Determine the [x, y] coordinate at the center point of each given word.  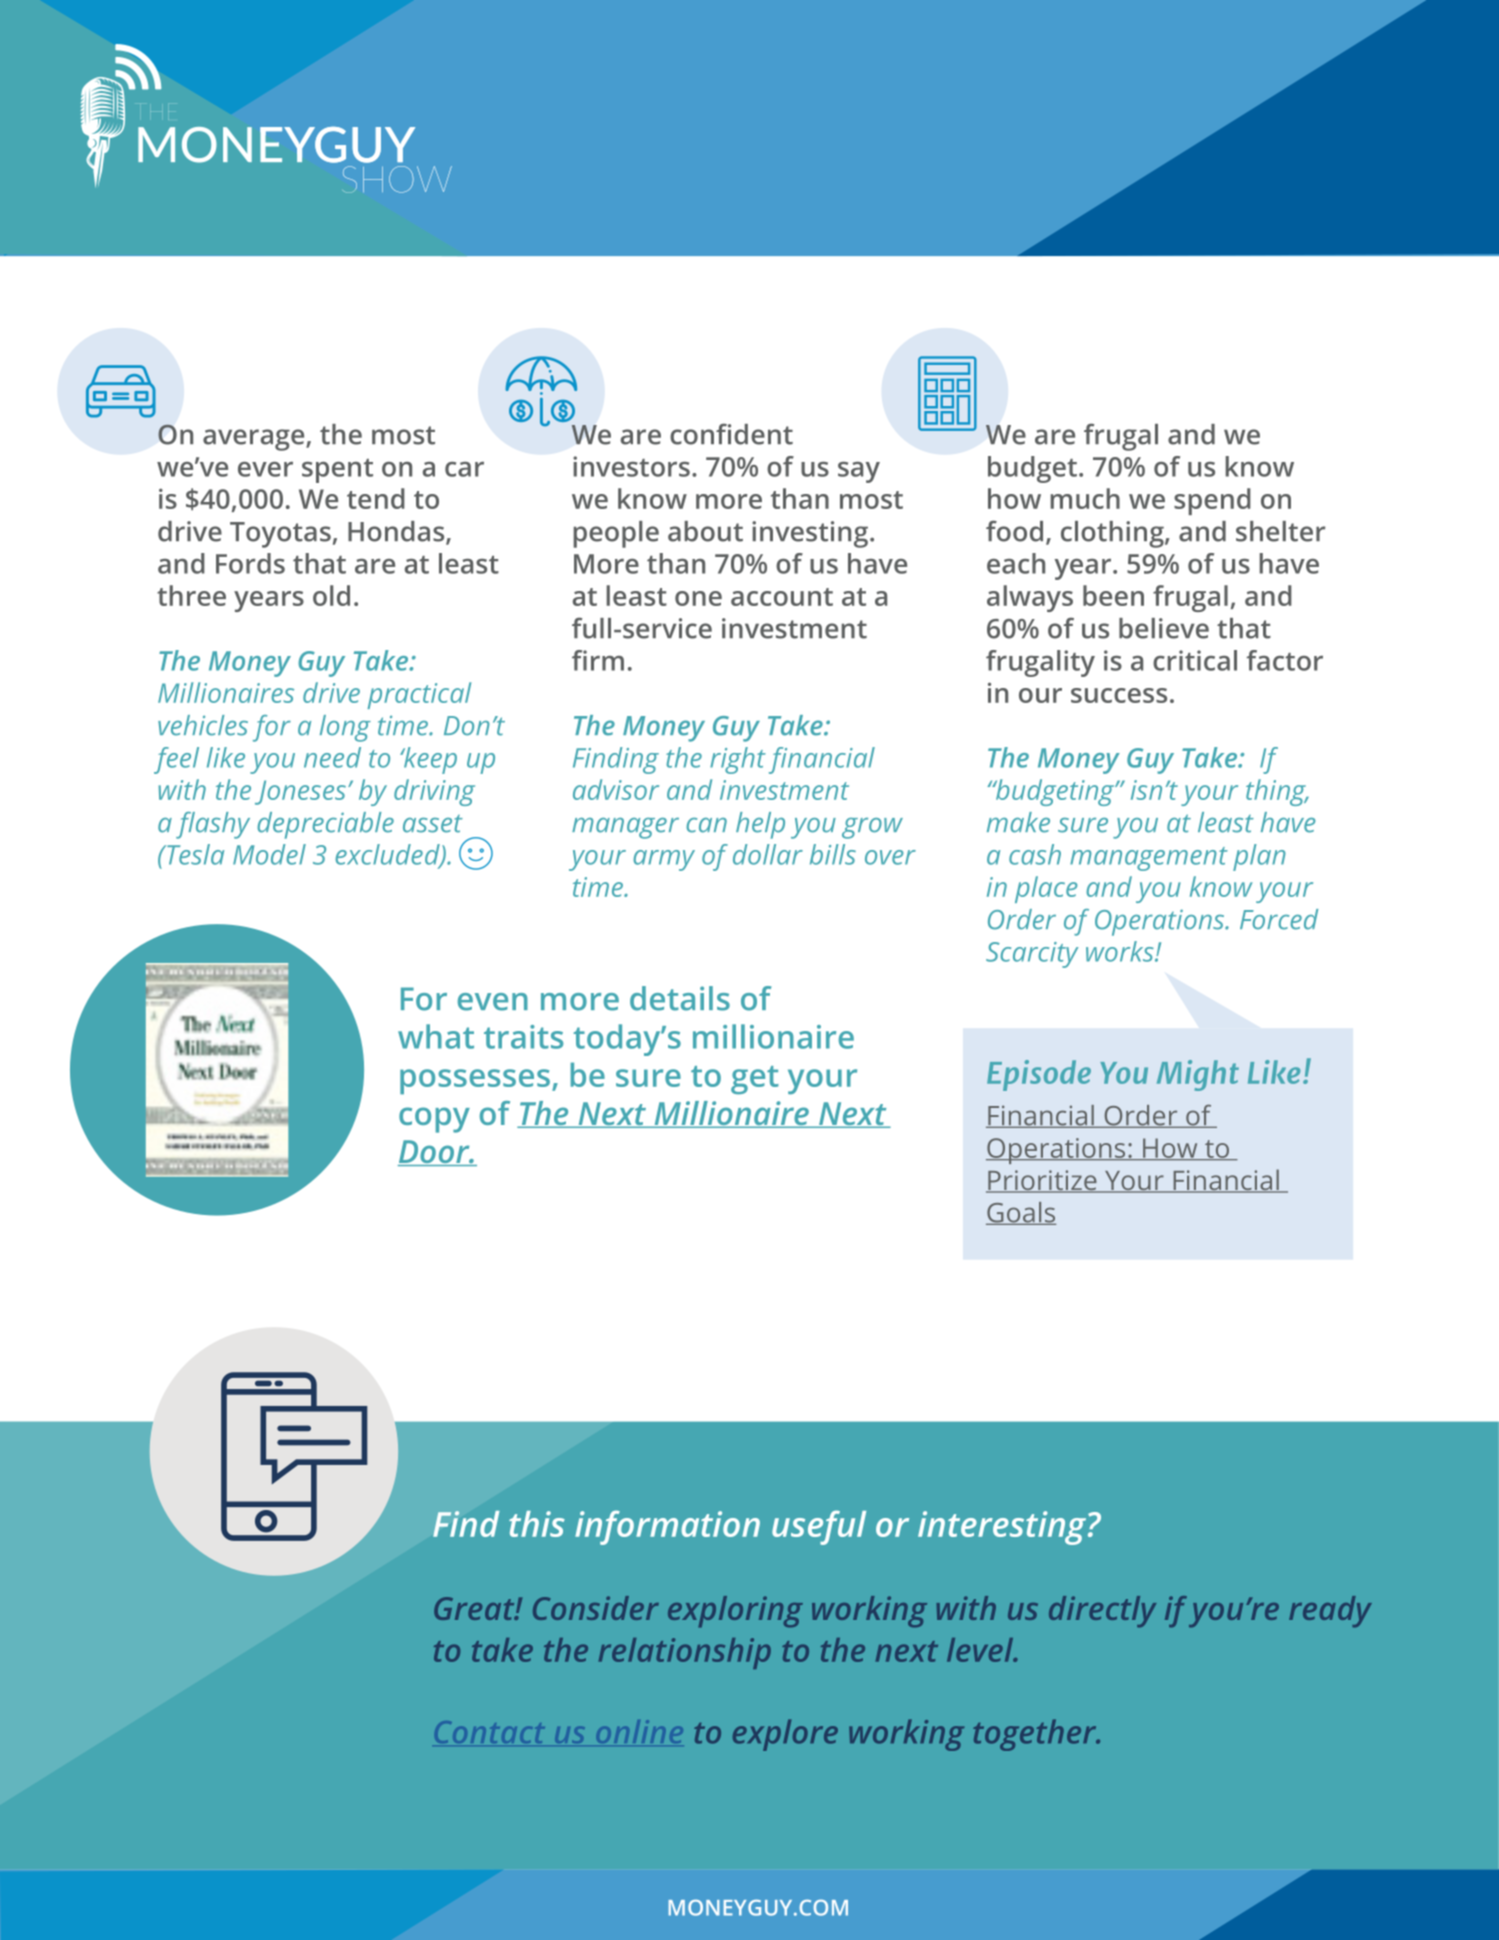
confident [731, 434]
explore [785, 1735]
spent [337, 471]
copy [434, 1120]
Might [1198, 1075]
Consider [596, 1608]
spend [1212, 501]
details [680, 998]
